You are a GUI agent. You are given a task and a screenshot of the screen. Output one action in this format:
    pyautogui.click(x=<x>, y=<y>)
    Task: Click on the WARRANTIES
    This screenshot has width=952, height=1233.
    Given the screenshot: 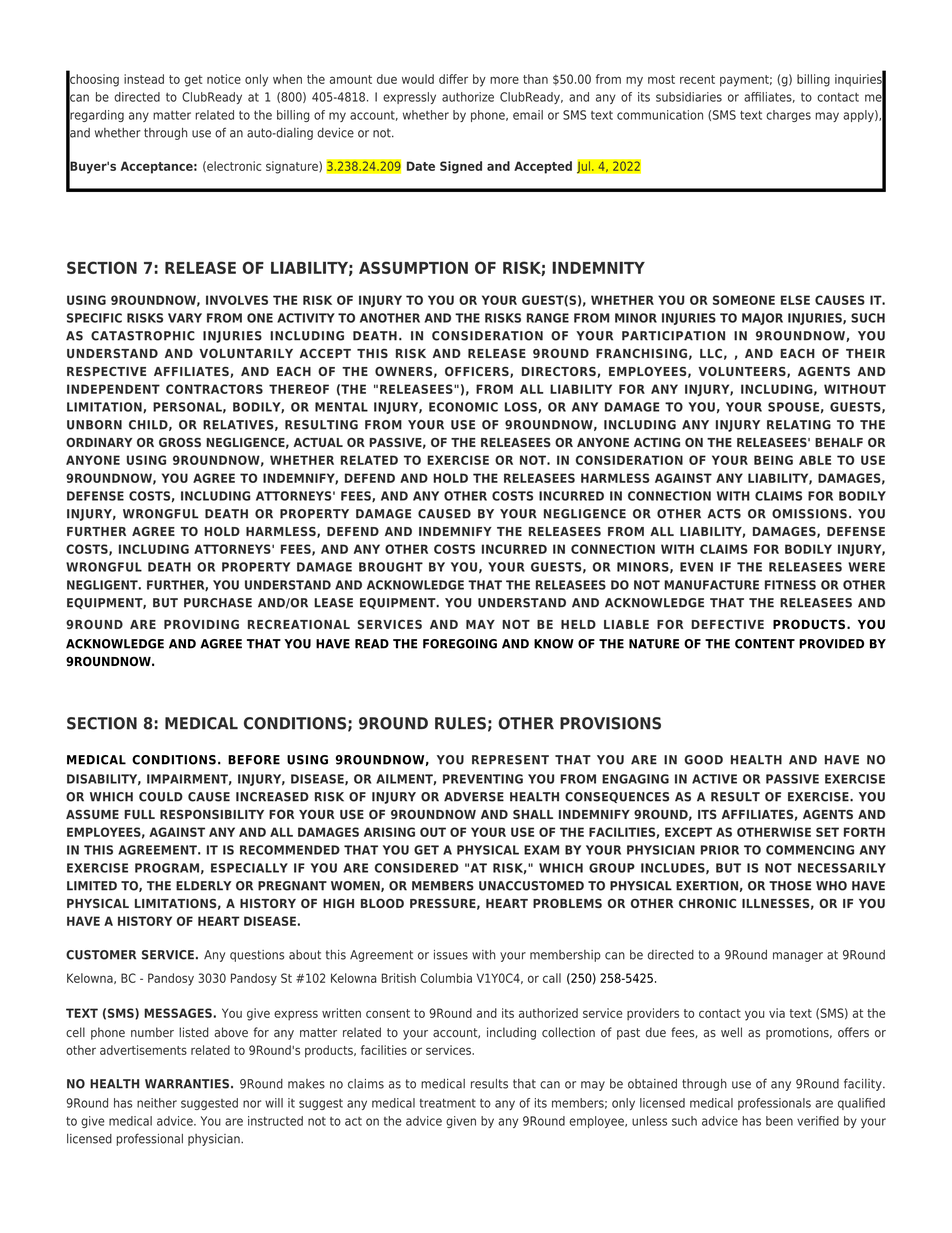 What is the action you would take?
    pyautogui.click(x=187, y=1084)
